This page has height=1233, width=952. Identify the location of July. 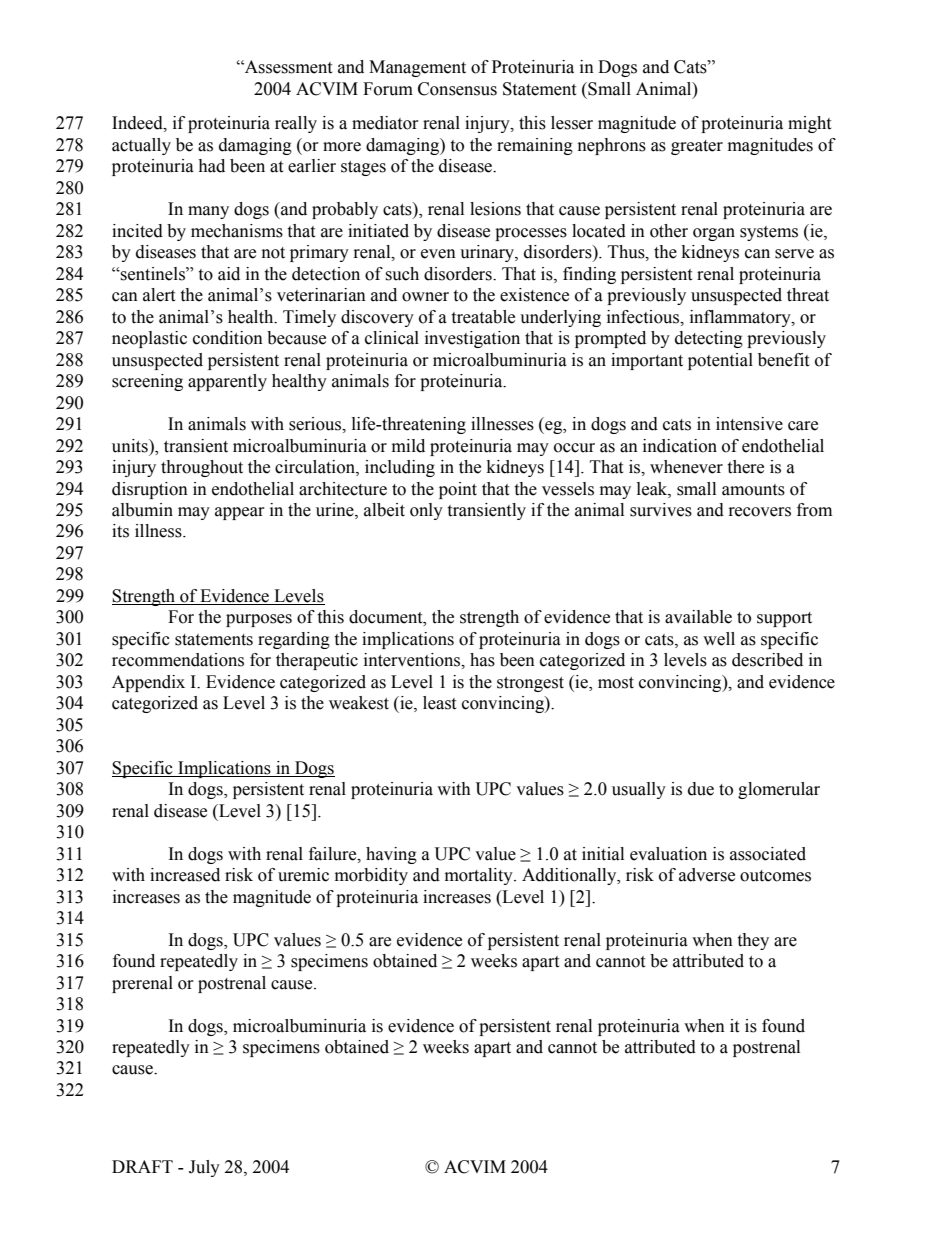
(204, 1168).
